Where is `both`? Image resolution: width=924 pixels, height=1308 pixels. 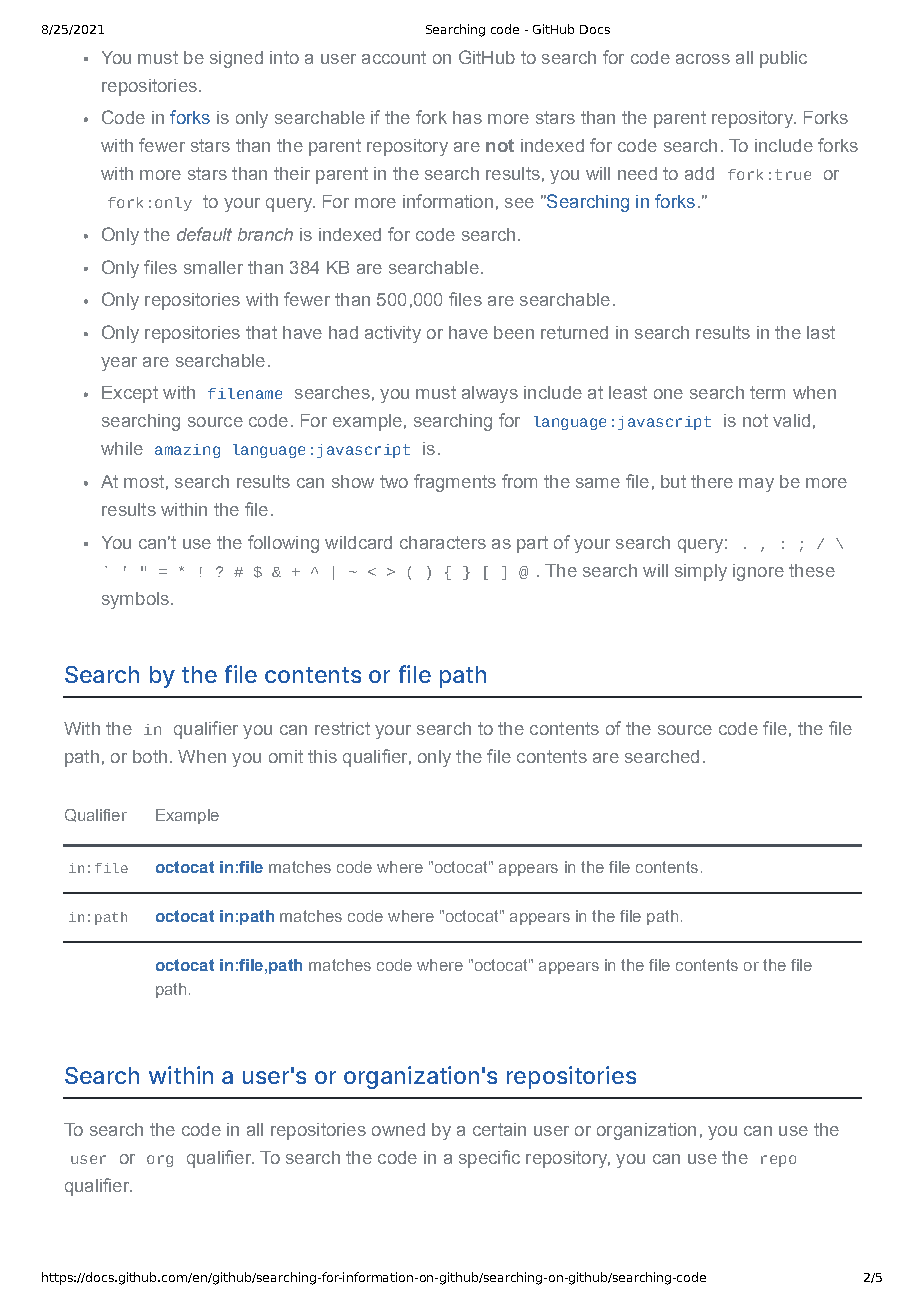
both is located at coordinates (150, 756).
